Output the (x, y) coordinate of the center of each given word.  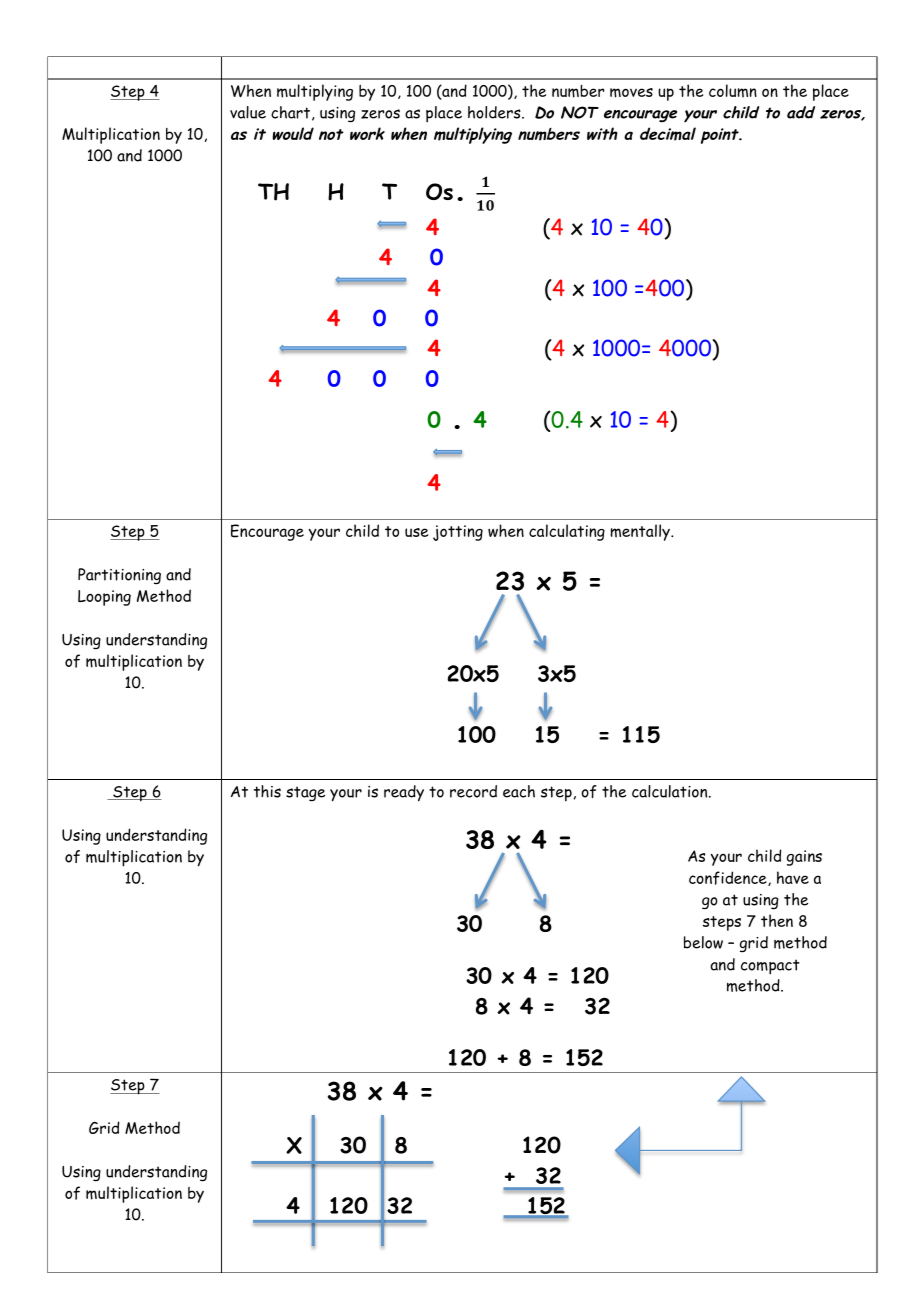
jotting (458, 533)
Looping (104, 598)
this (267, 791)
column (733, 91)
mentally (641, 532)
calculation (671, 791)
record (473, 791)
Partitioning (119, 576)
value (248, 112)
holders (495, 112)
